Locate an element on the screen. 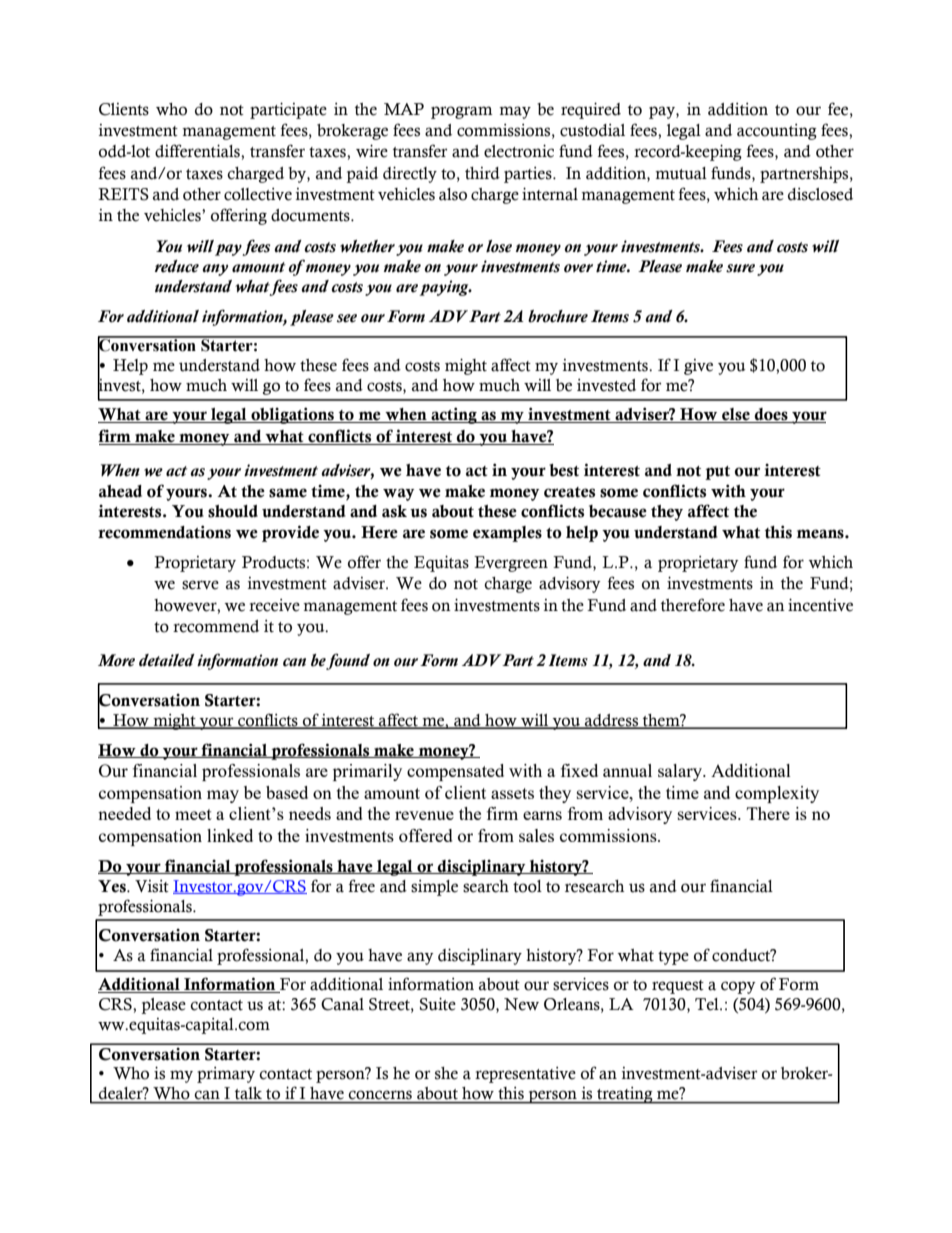  differentials is located at coordinates (198, 151).
